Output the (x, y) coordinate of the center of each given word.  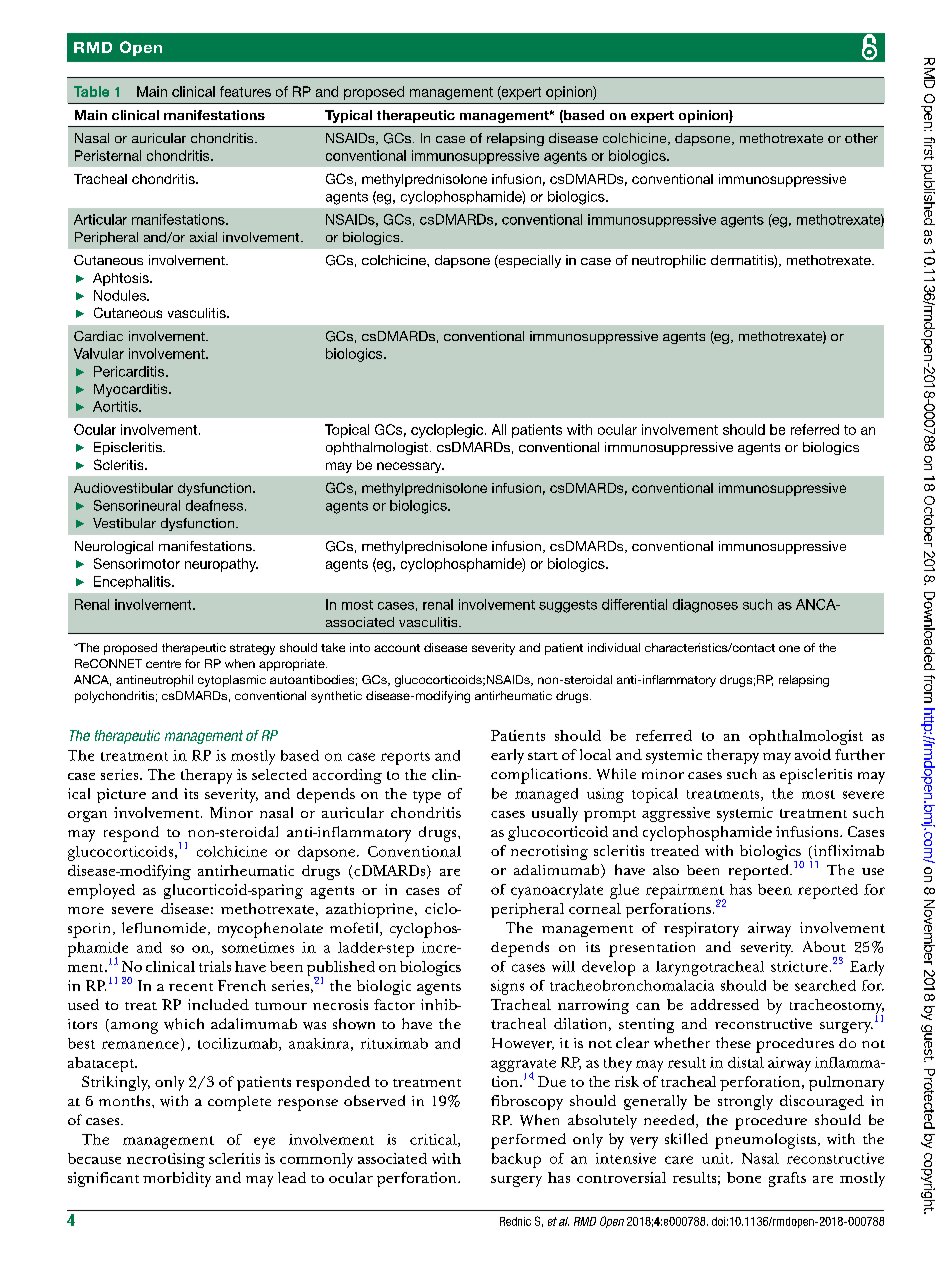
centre (163, 664)
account (397, 648)
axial (203, 237)
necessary (410, 467)
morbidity (177, 1179)
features (245, 91)
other (861, 138)
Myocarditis (132, 390)
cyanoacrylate (557, 891)
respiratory (701, 929)
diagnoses (705, 606)
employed (101, 891)
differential (634, 604)
